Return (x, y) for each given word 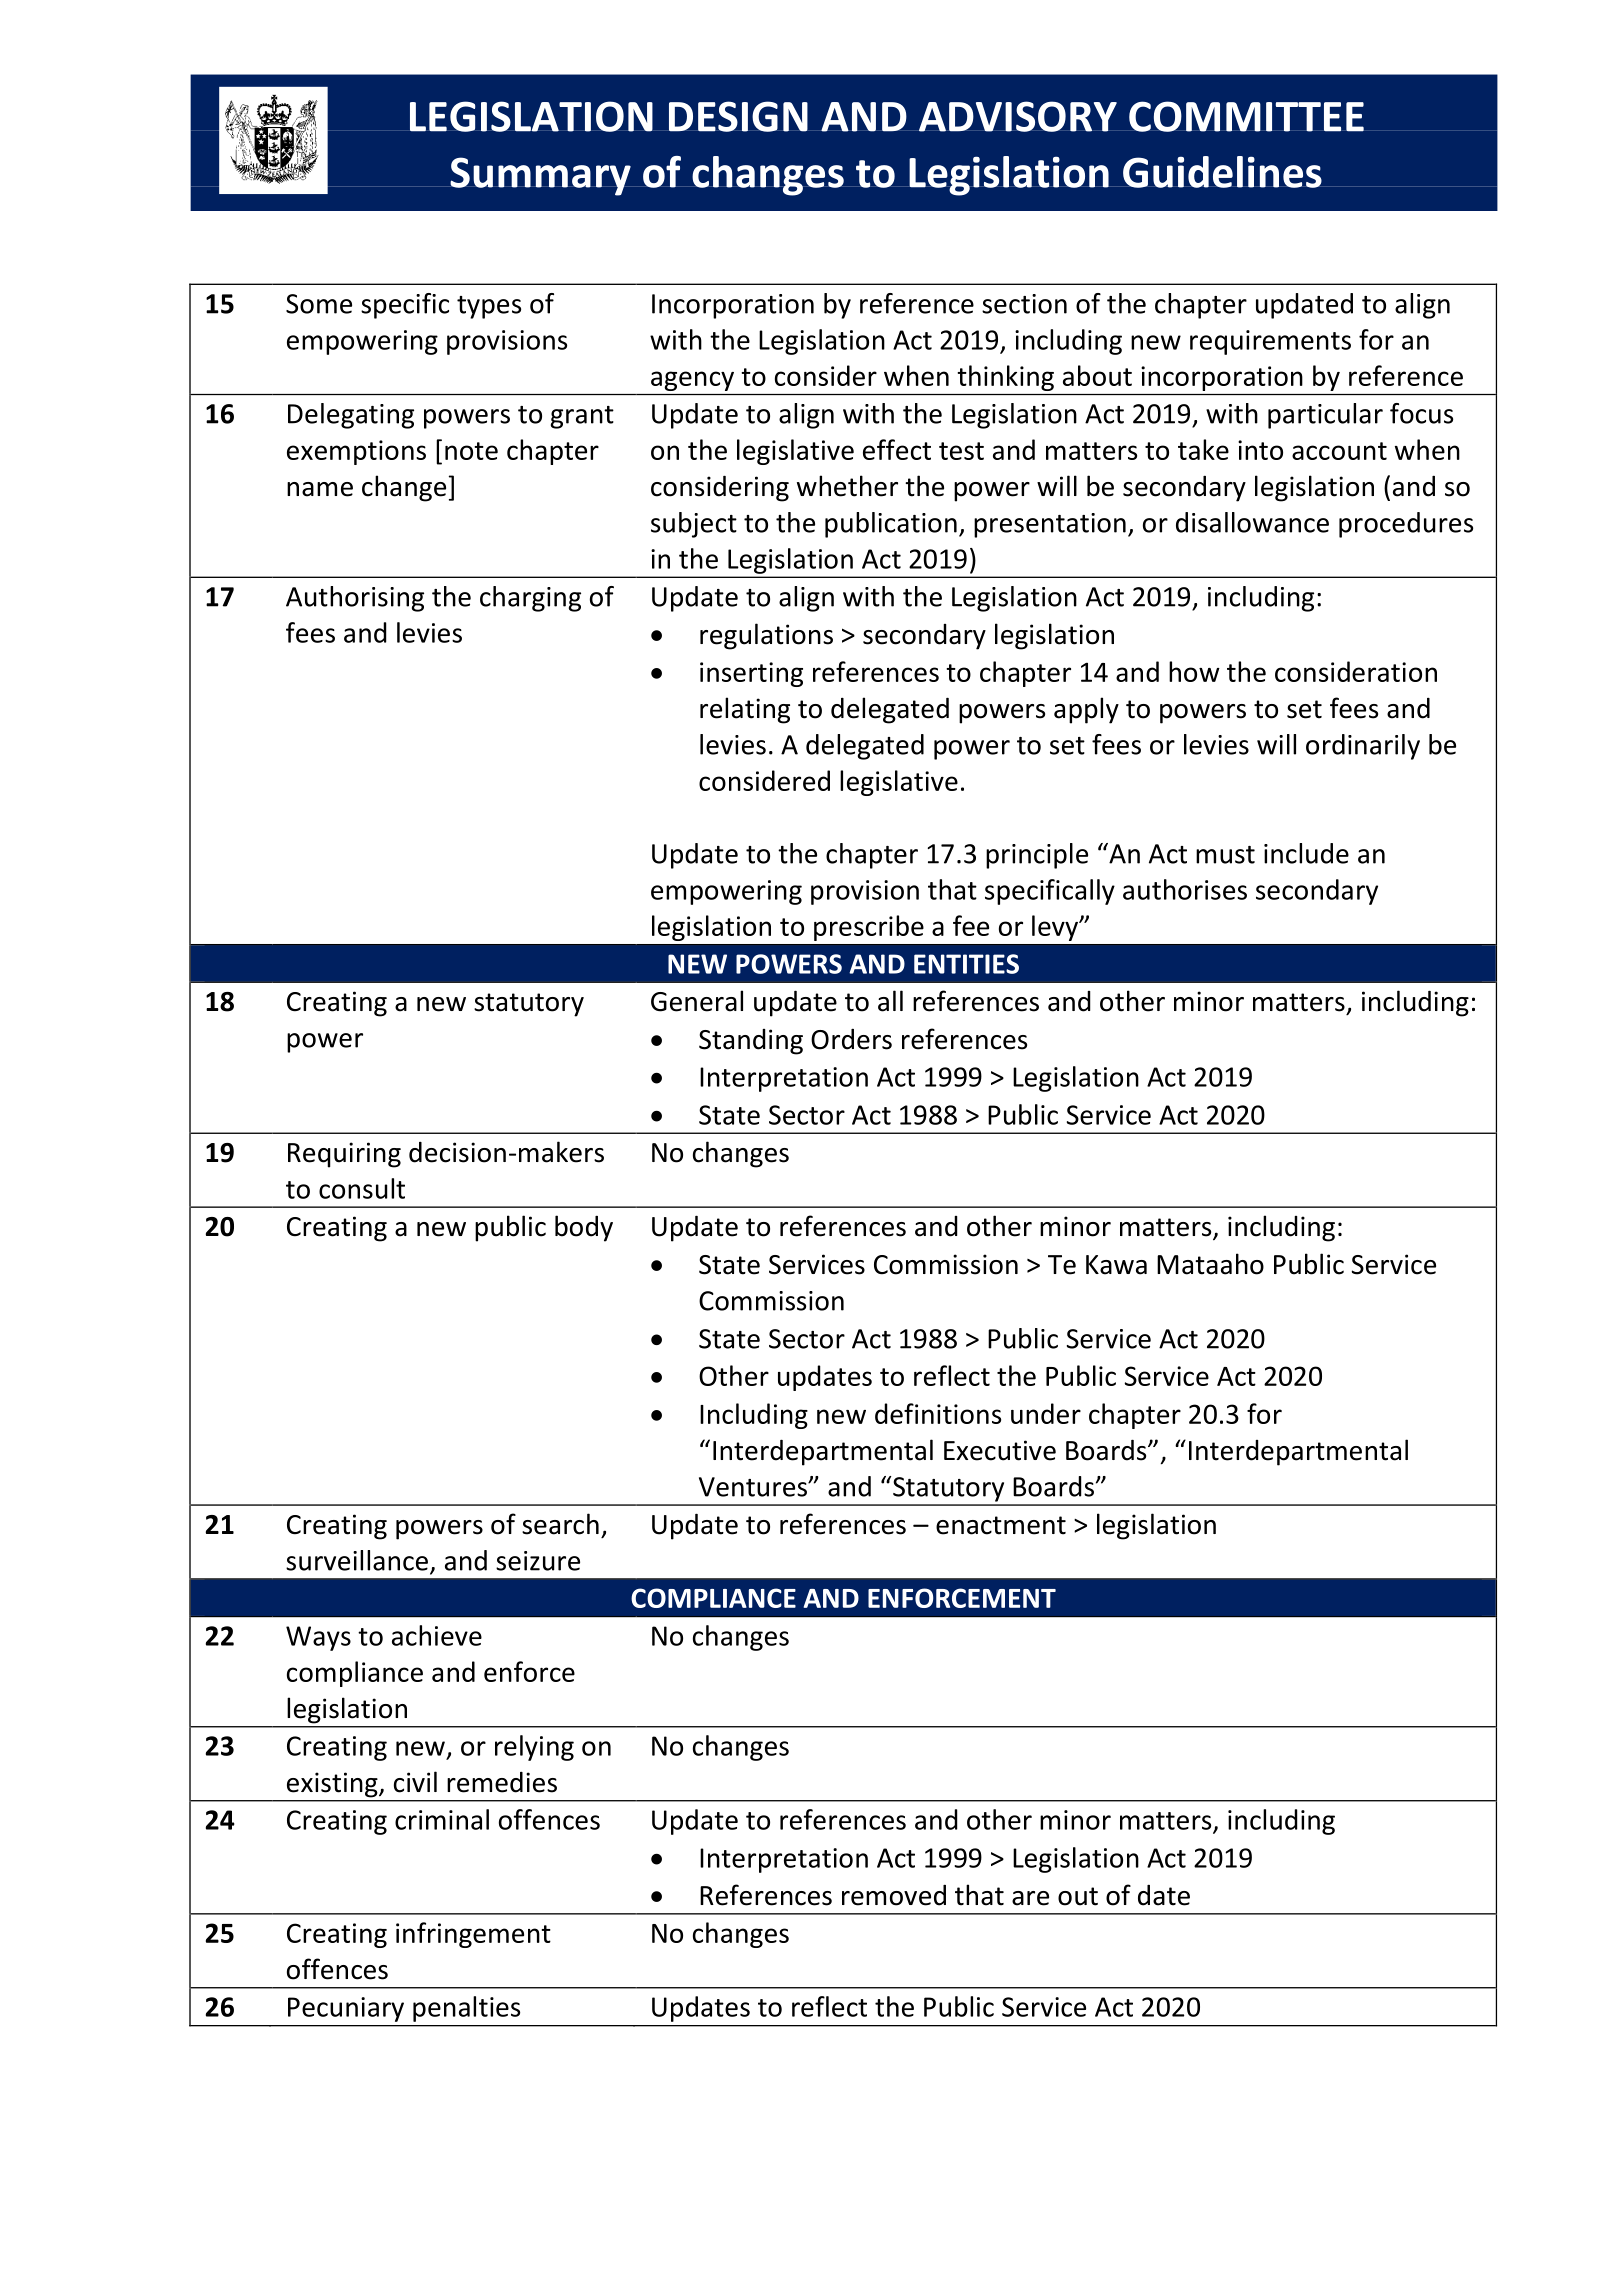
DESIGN (738, 116)
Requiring (344, 1155)
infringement (473, 1935)
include (1306, 853)
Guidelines (1222, 172)
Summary (540, 176)
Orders (851, 1039)
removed (894, 1895)
